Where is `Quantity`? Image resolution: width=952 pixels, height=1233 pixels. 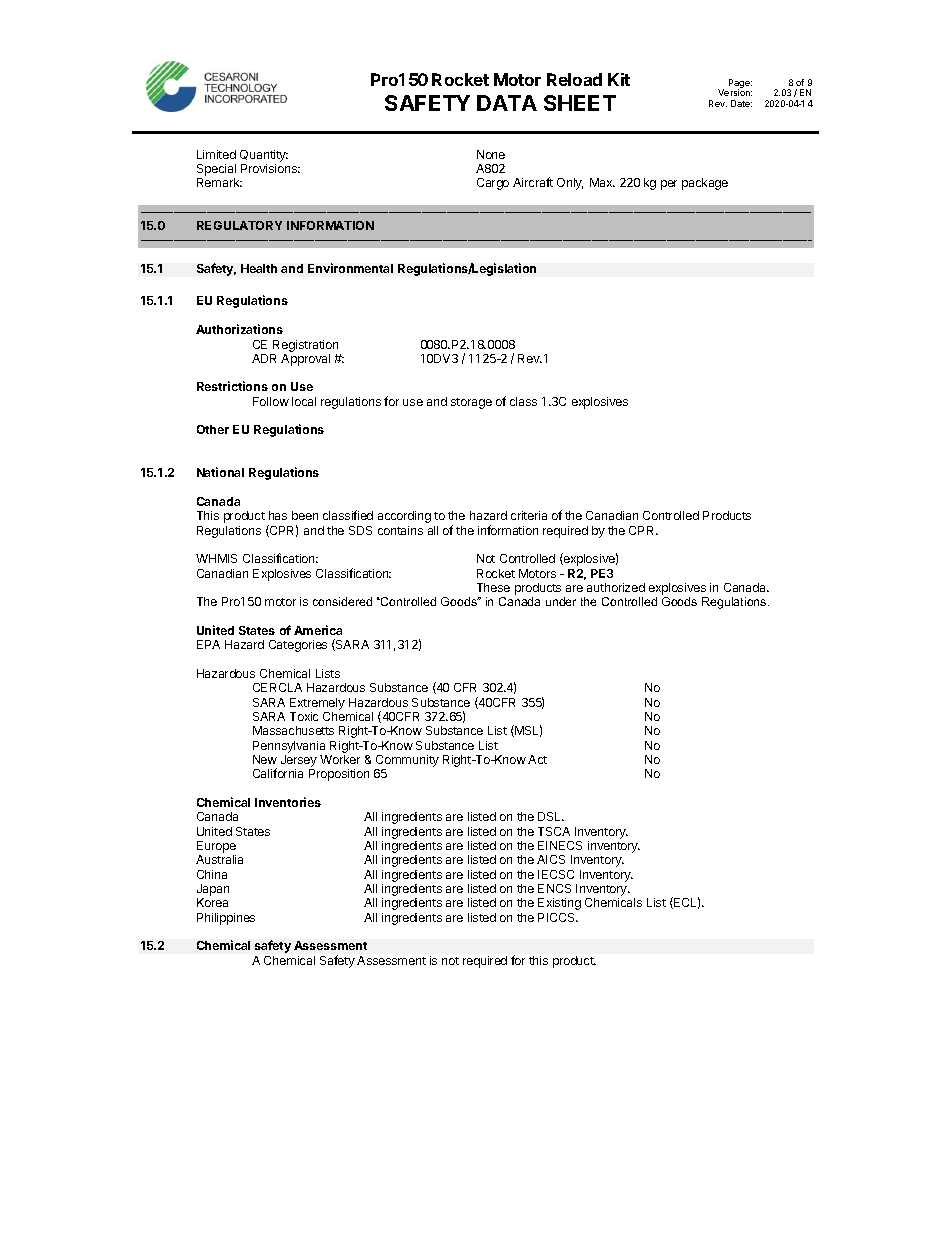 Quantity is located at coordinates (264, 156).
